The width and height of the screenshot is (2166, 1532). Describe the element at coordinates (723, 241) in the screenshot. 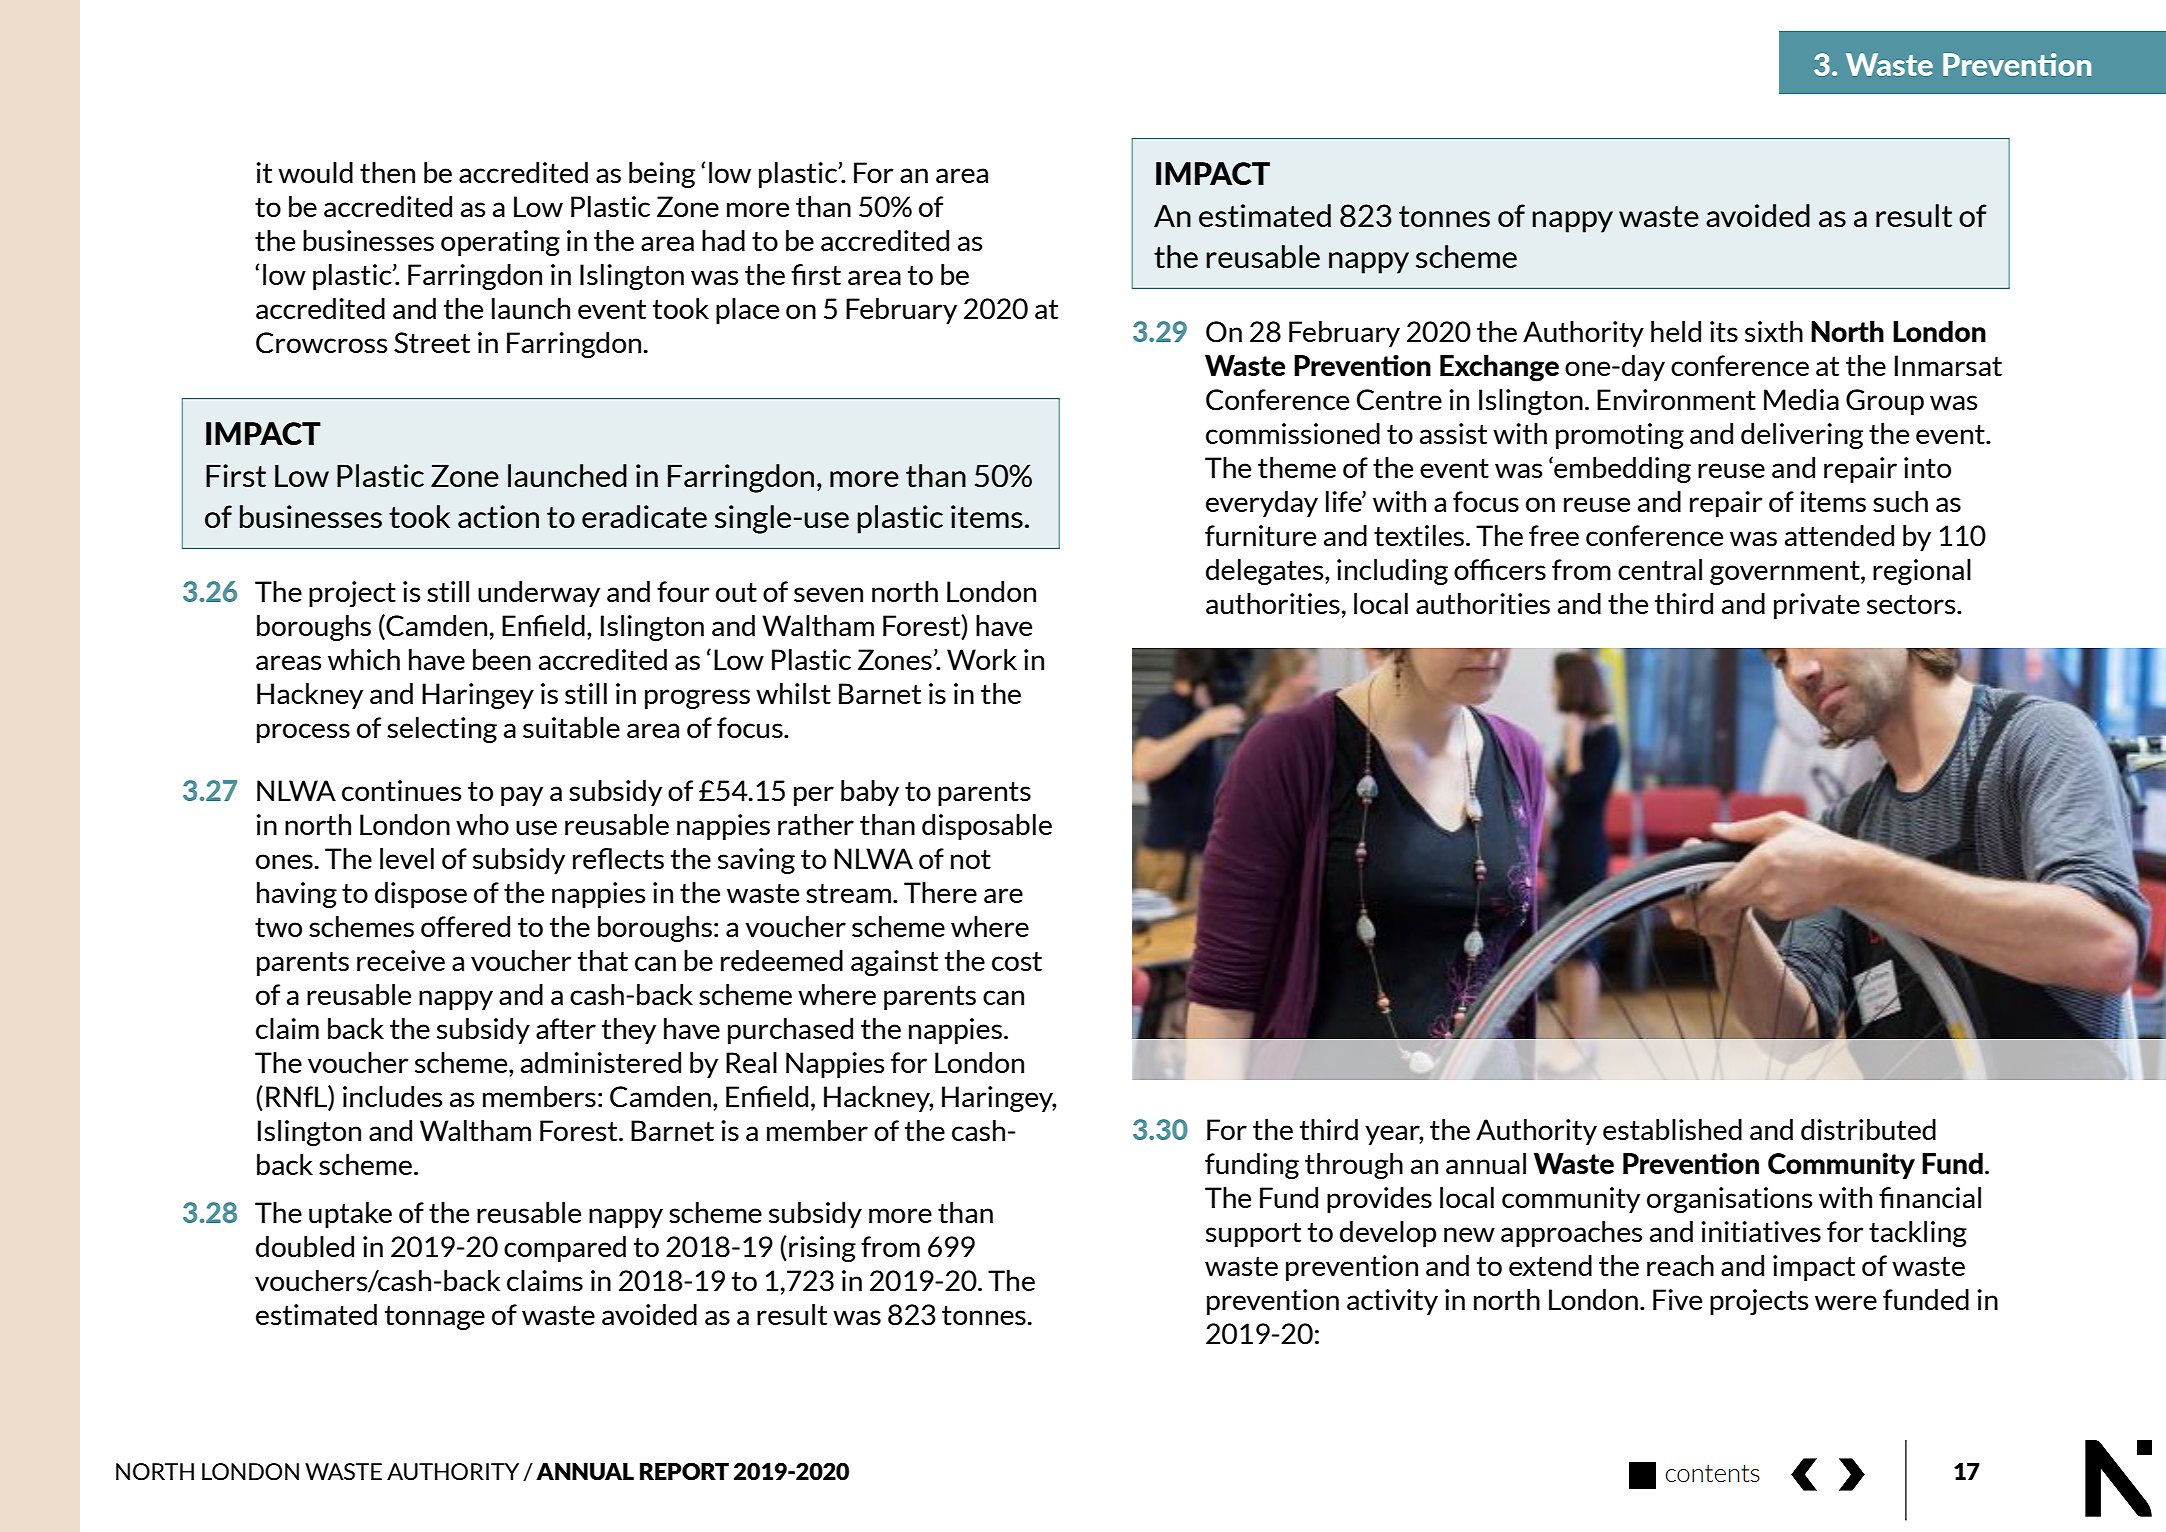

I see `had` at that location.
